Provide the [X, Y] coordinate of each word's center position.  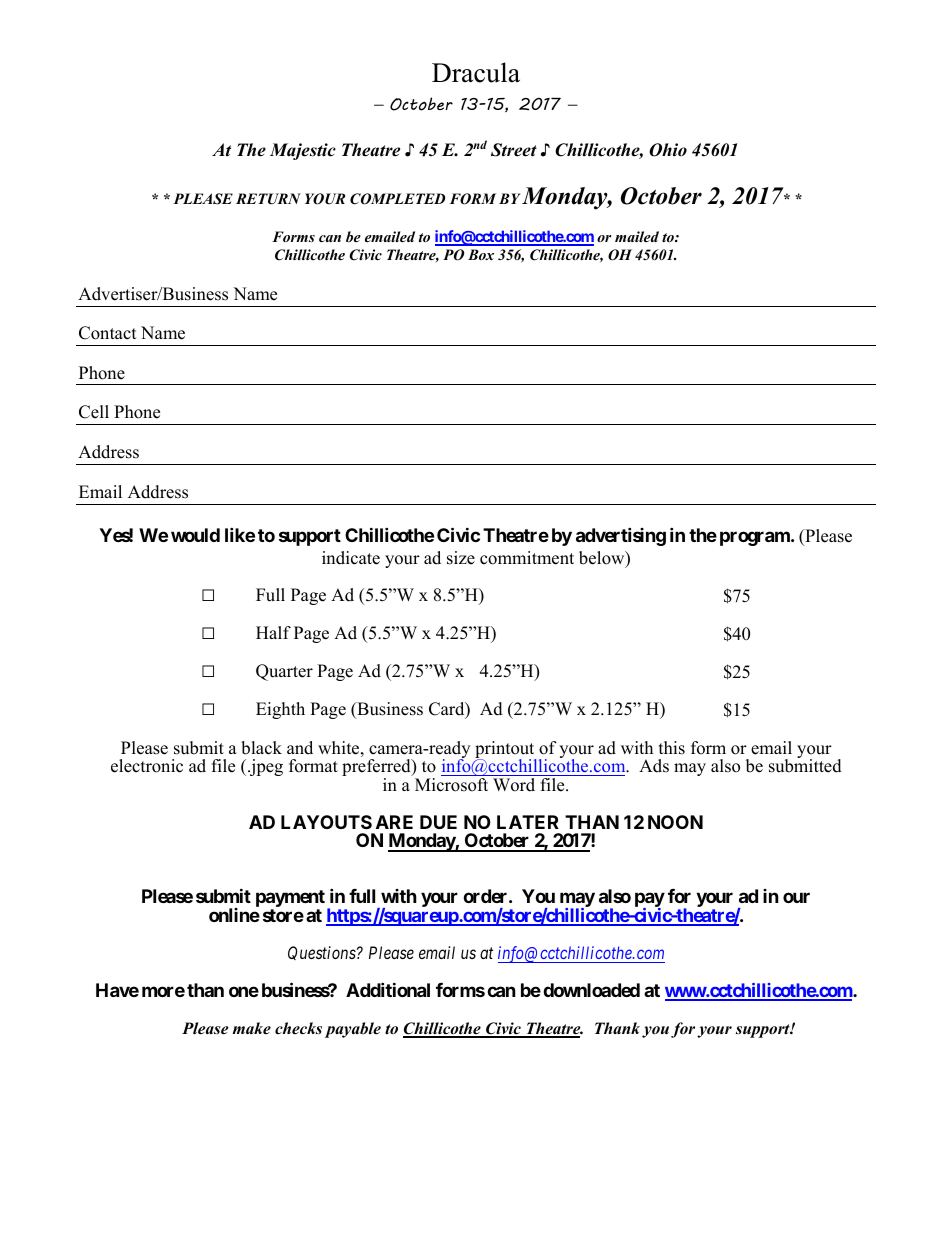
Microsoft [451, 785]
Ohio [668, 150]
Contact [108, 333]
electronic [147, 766]
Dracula [476, 72]
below [603, 559]
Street [514, 150]
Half [273, 632]
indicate [351, 558]
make [252, 1028]
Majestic [303, 151]
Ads [654, 766]
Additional [388, 989]
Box [481, 254]
